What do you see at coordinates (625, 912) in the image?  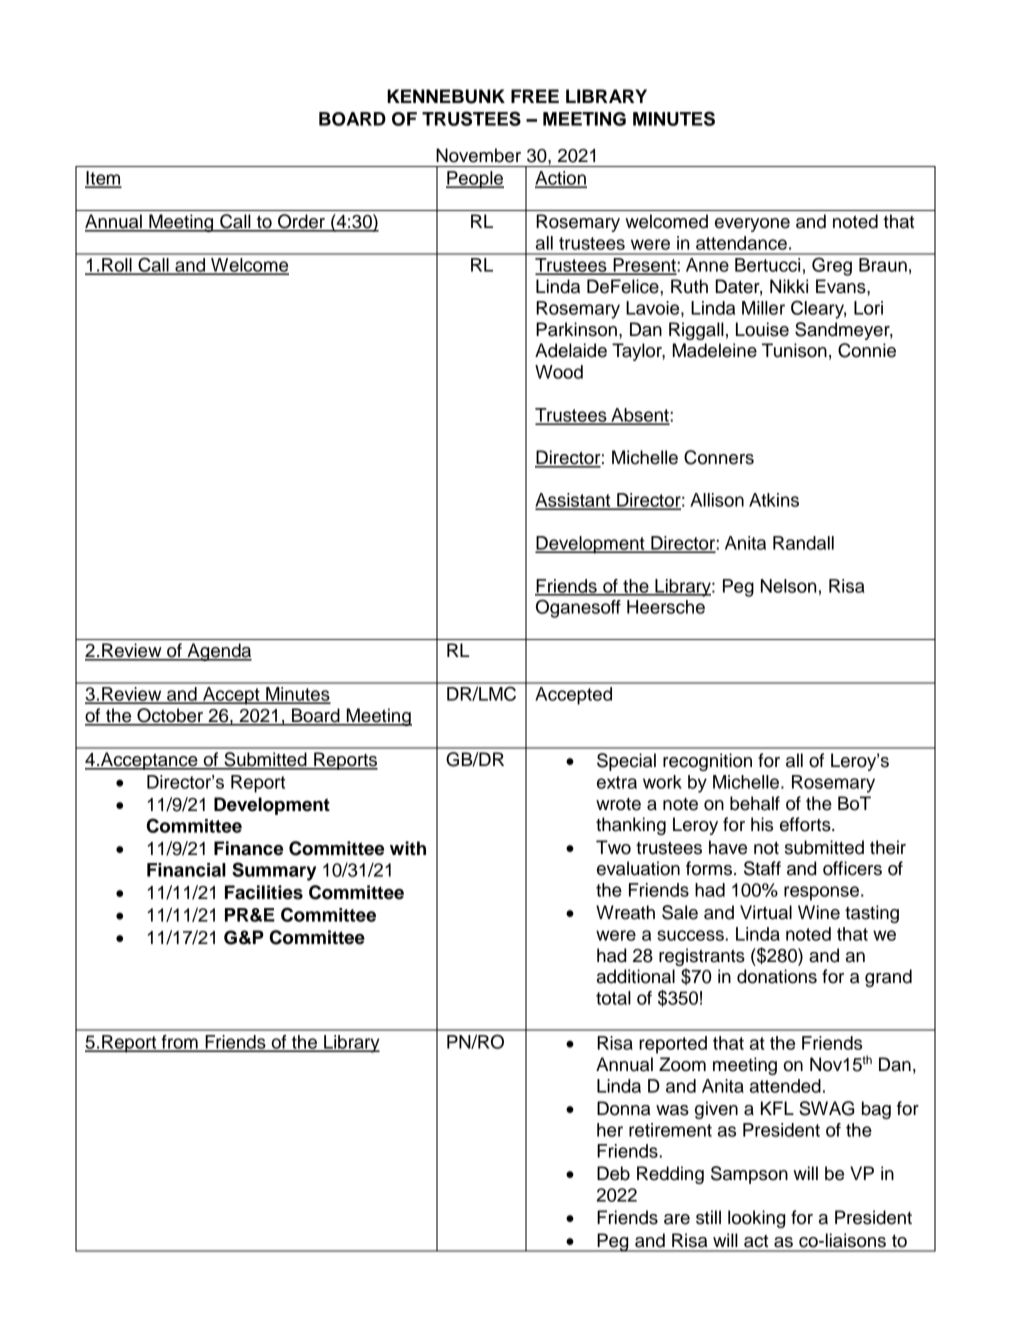 I see `Wreath` at bounding box center [625, 912].
